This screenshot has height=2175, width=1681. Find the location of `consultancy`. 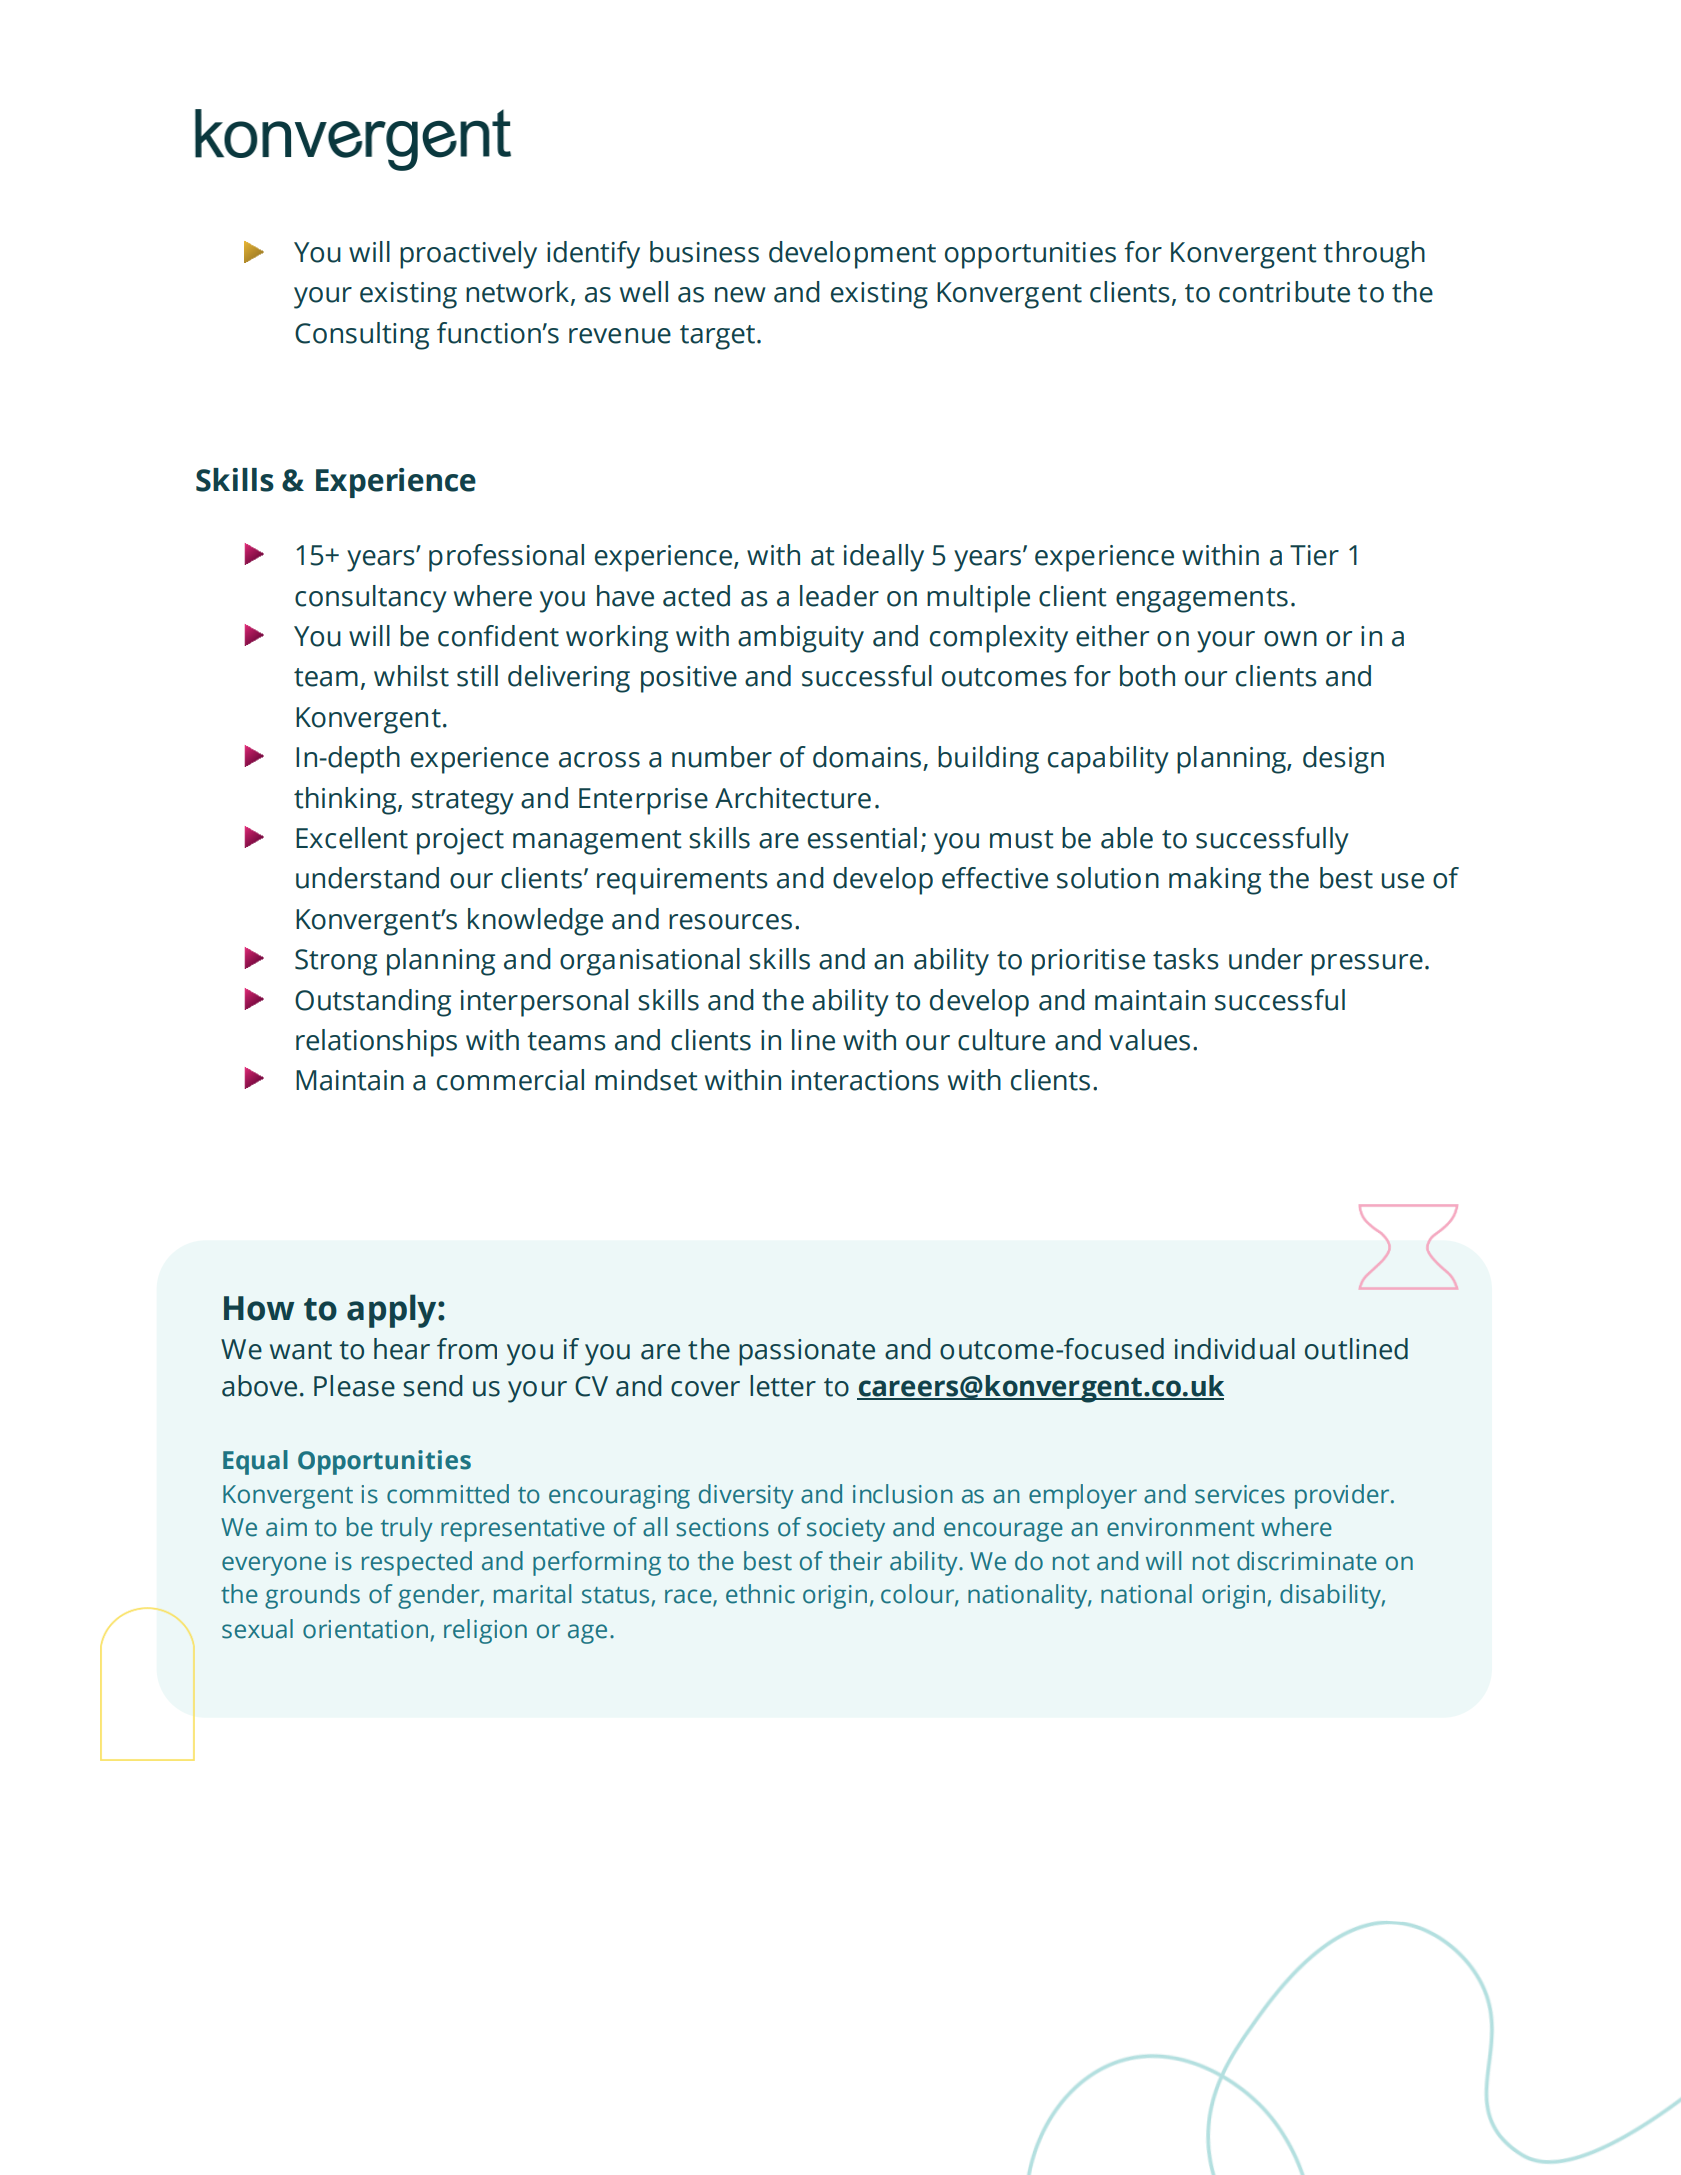

consultancy is located at coordinates (371, 599).
